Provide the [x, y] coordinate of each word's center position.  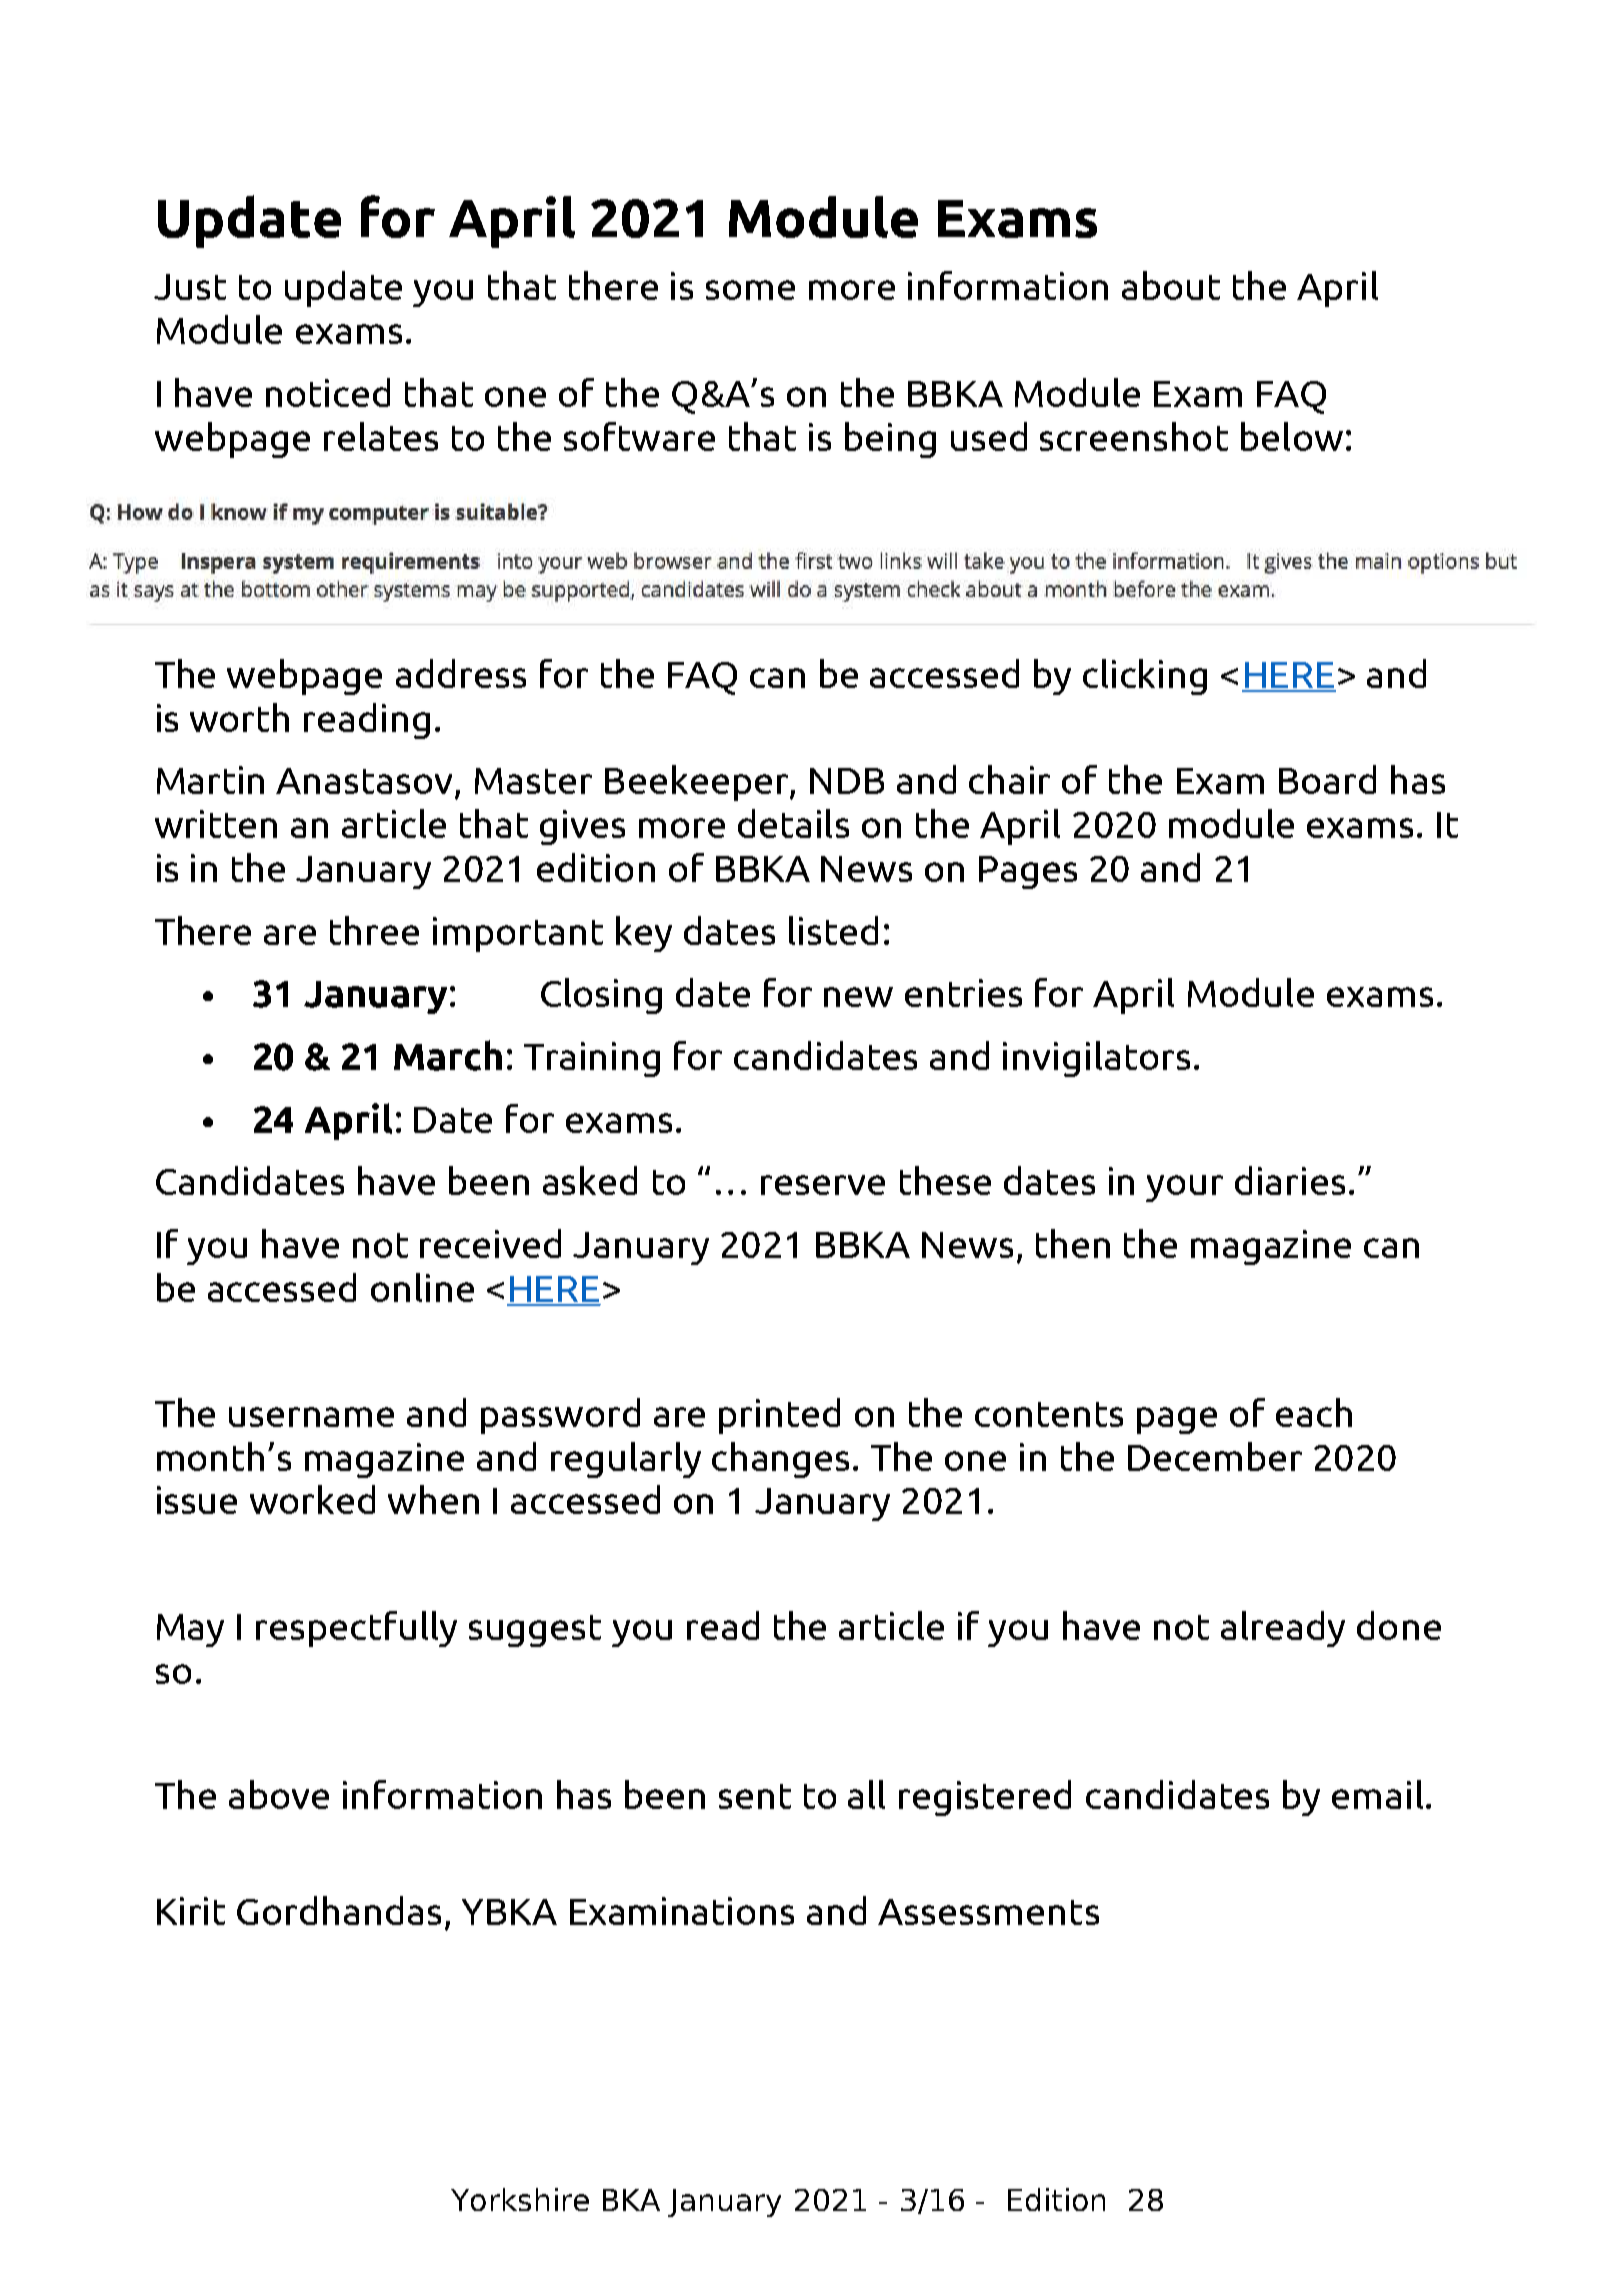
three [374, 930]
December [1215, 1456]
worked [312, 1499]
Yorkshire [520, 2199]
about [1171, 285]
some [750, 290]
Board [1327, 779]
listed [833, 930]
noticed [328, 392]
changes [780, 1460]
